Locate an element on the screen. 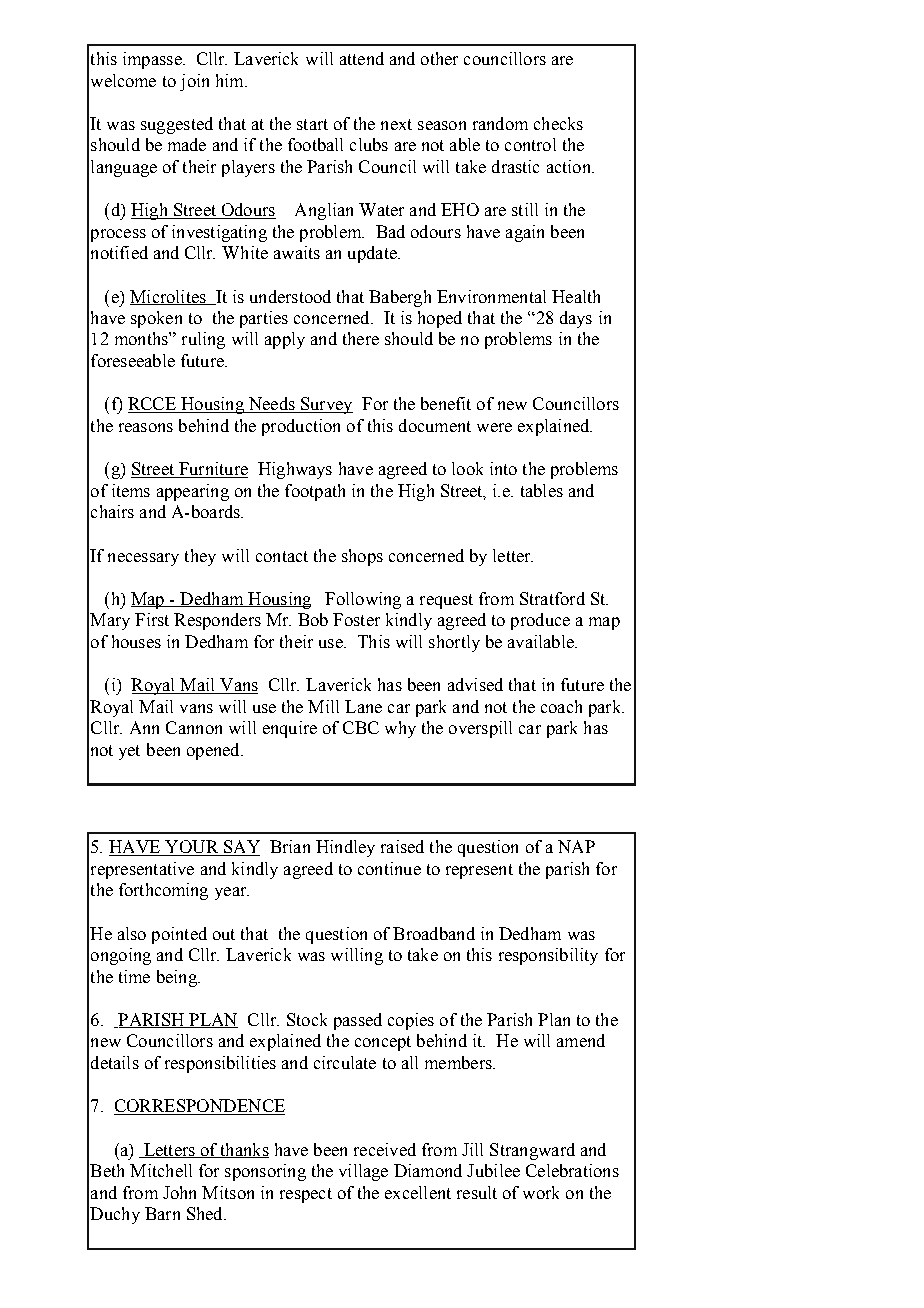 This screenshot has width=924, height=1308. responsibility is located at coordinates (548, 956).
